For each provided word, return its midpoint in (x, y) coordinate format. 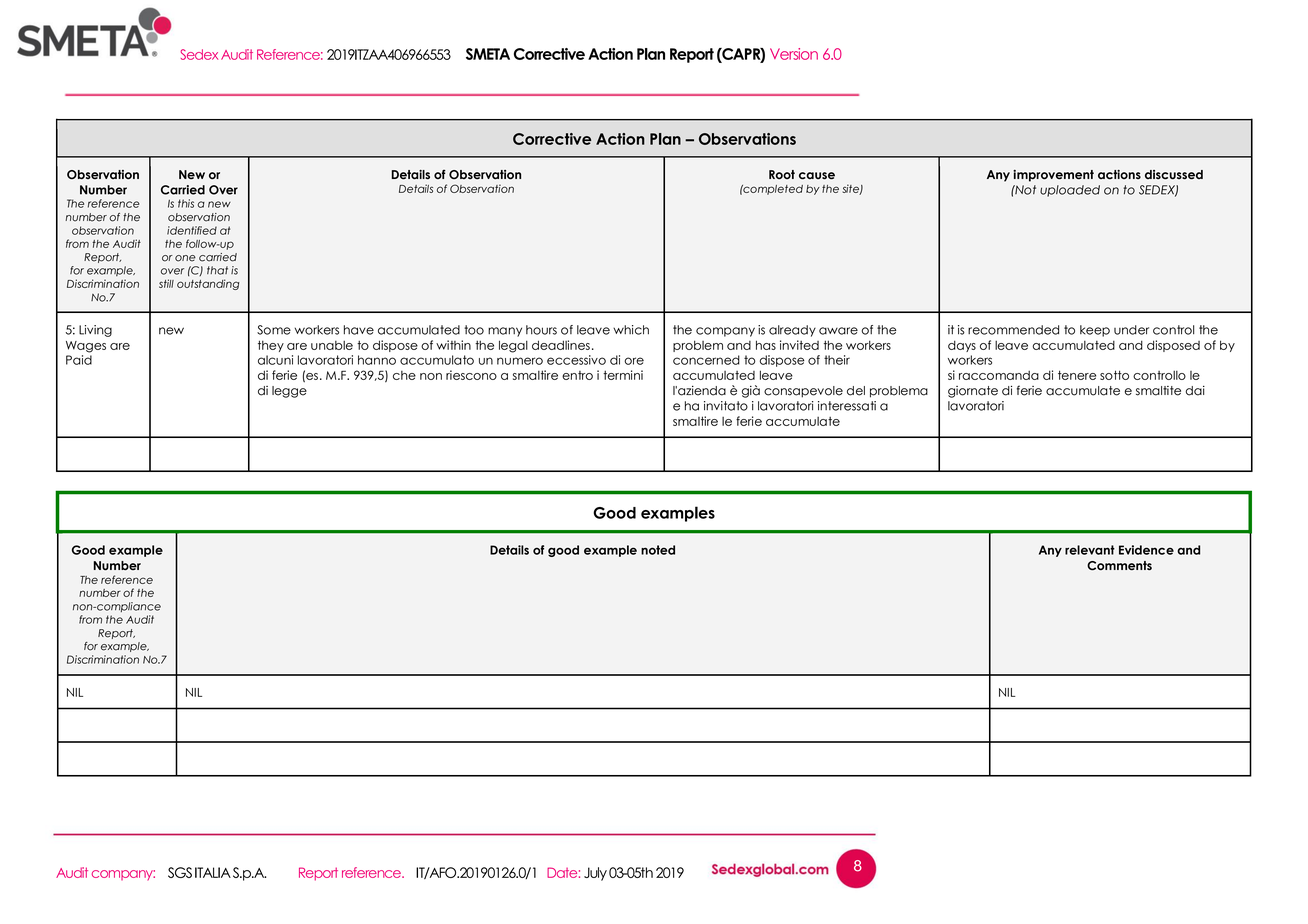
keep (1095, 331)
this (186, 203)
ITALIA (213, 872)
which (631, 330)
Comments (1119, 566)
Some (274, 330)
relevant (1090, 550)
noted (658, 550)
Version (794, 54)
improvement (1053, 176)
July (595, 874)
